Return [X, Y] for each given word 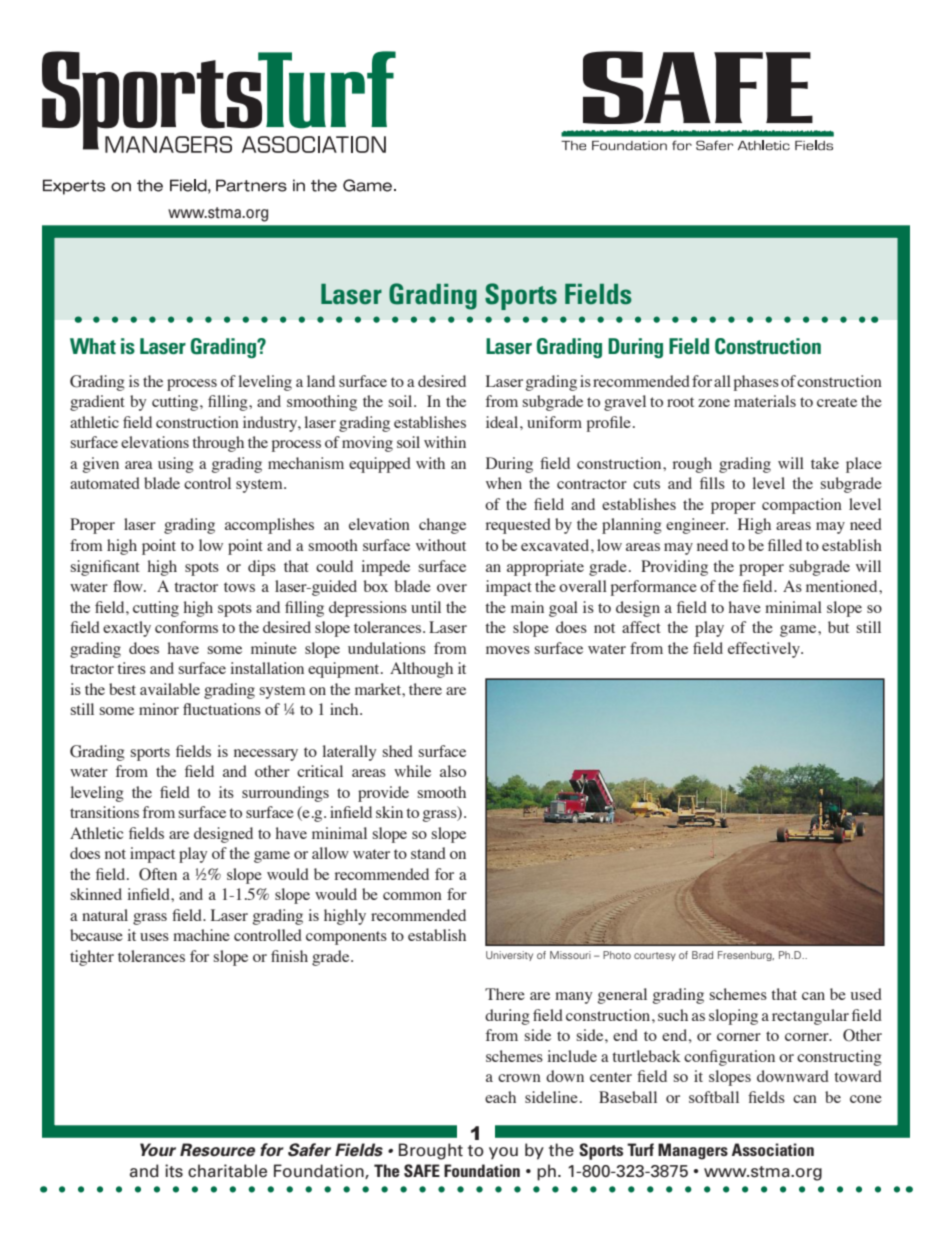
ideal [503, 422]
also [453, 771]
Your [158, 1150]
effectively [765, 650]
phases [756, 383]
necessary [266, 755]
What [93, 346]
